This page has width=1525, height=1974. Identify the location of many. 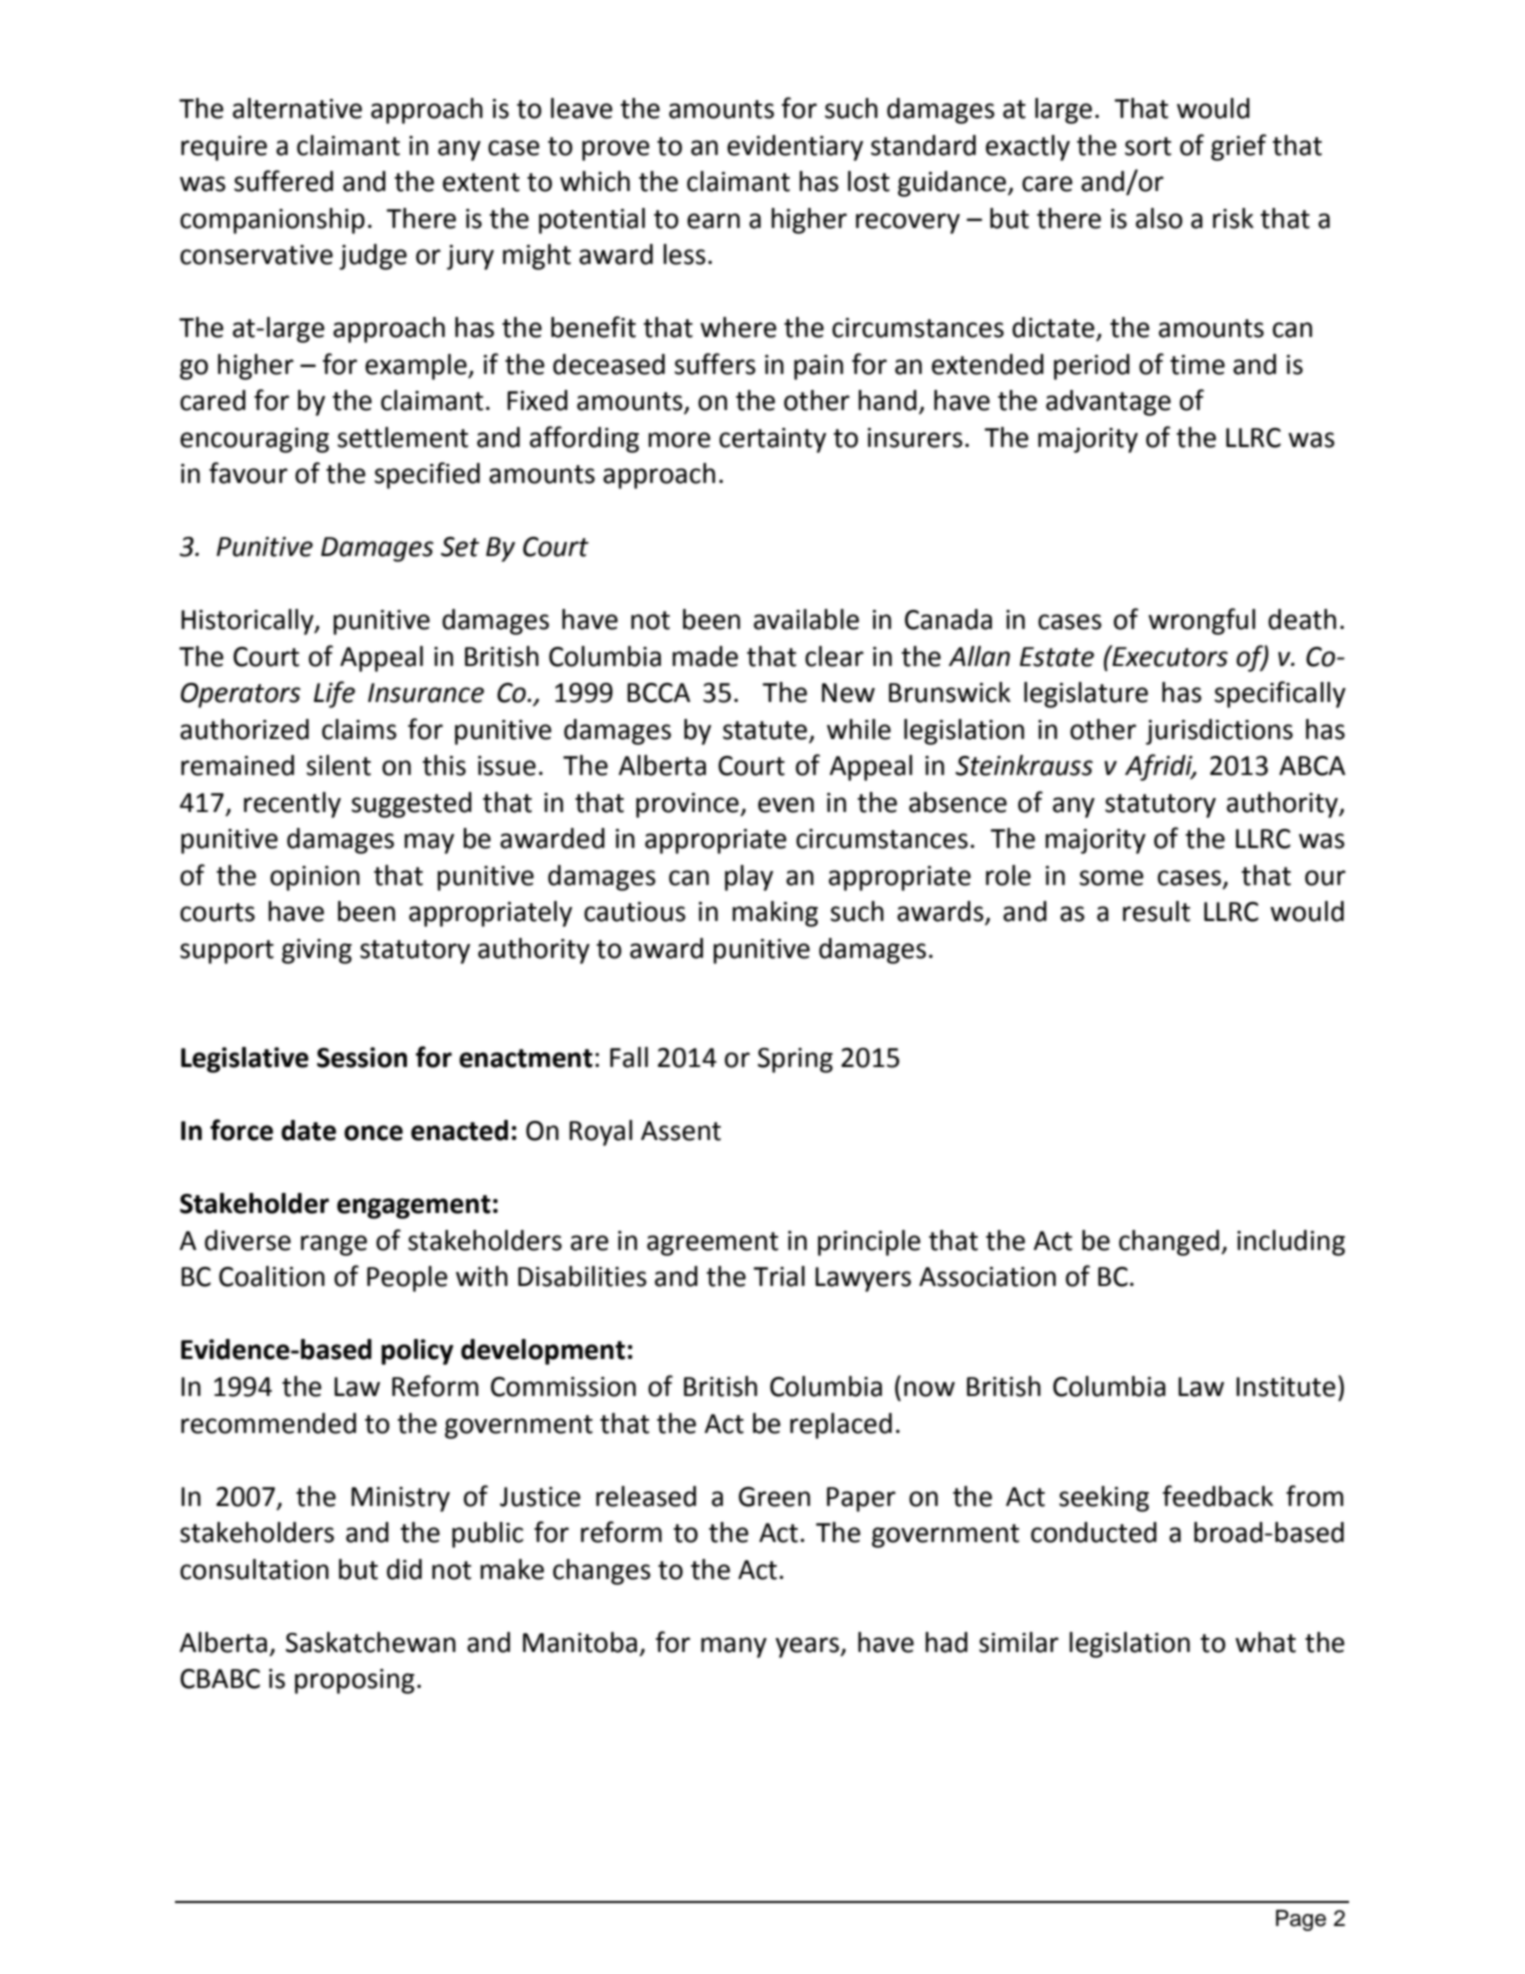
(734, 1647).
